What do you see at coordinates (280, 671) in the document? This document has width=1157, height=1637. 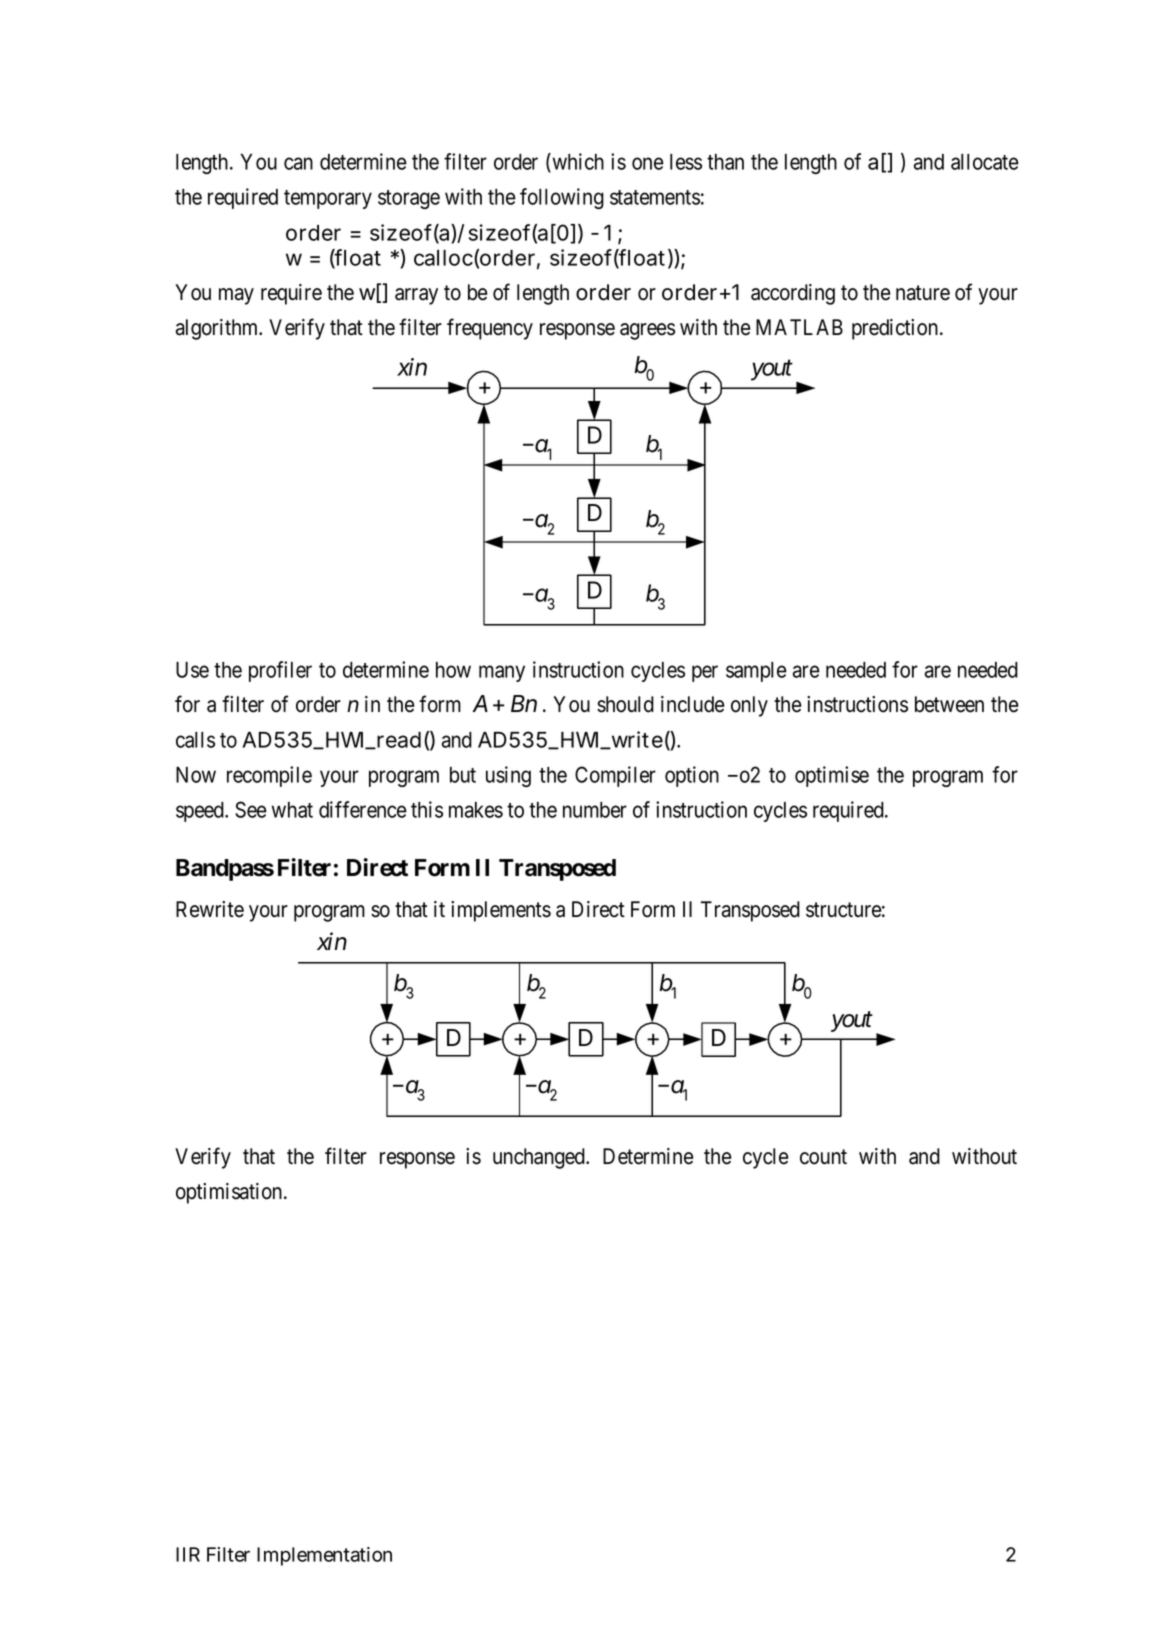 I see `profiler` at bounding box center [280, 671].
